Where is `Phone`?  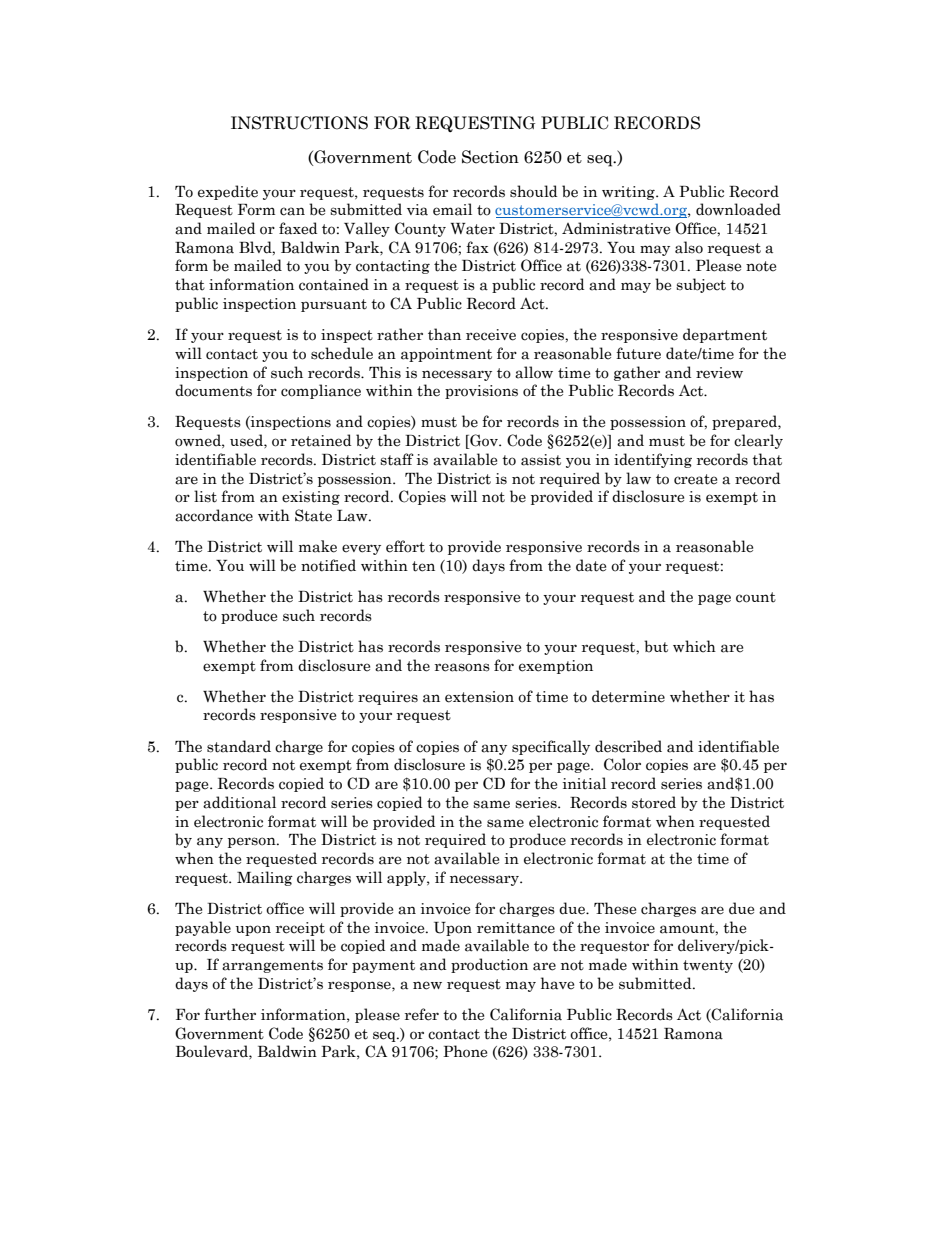 Phone is located at coordinates (465, 1051).
